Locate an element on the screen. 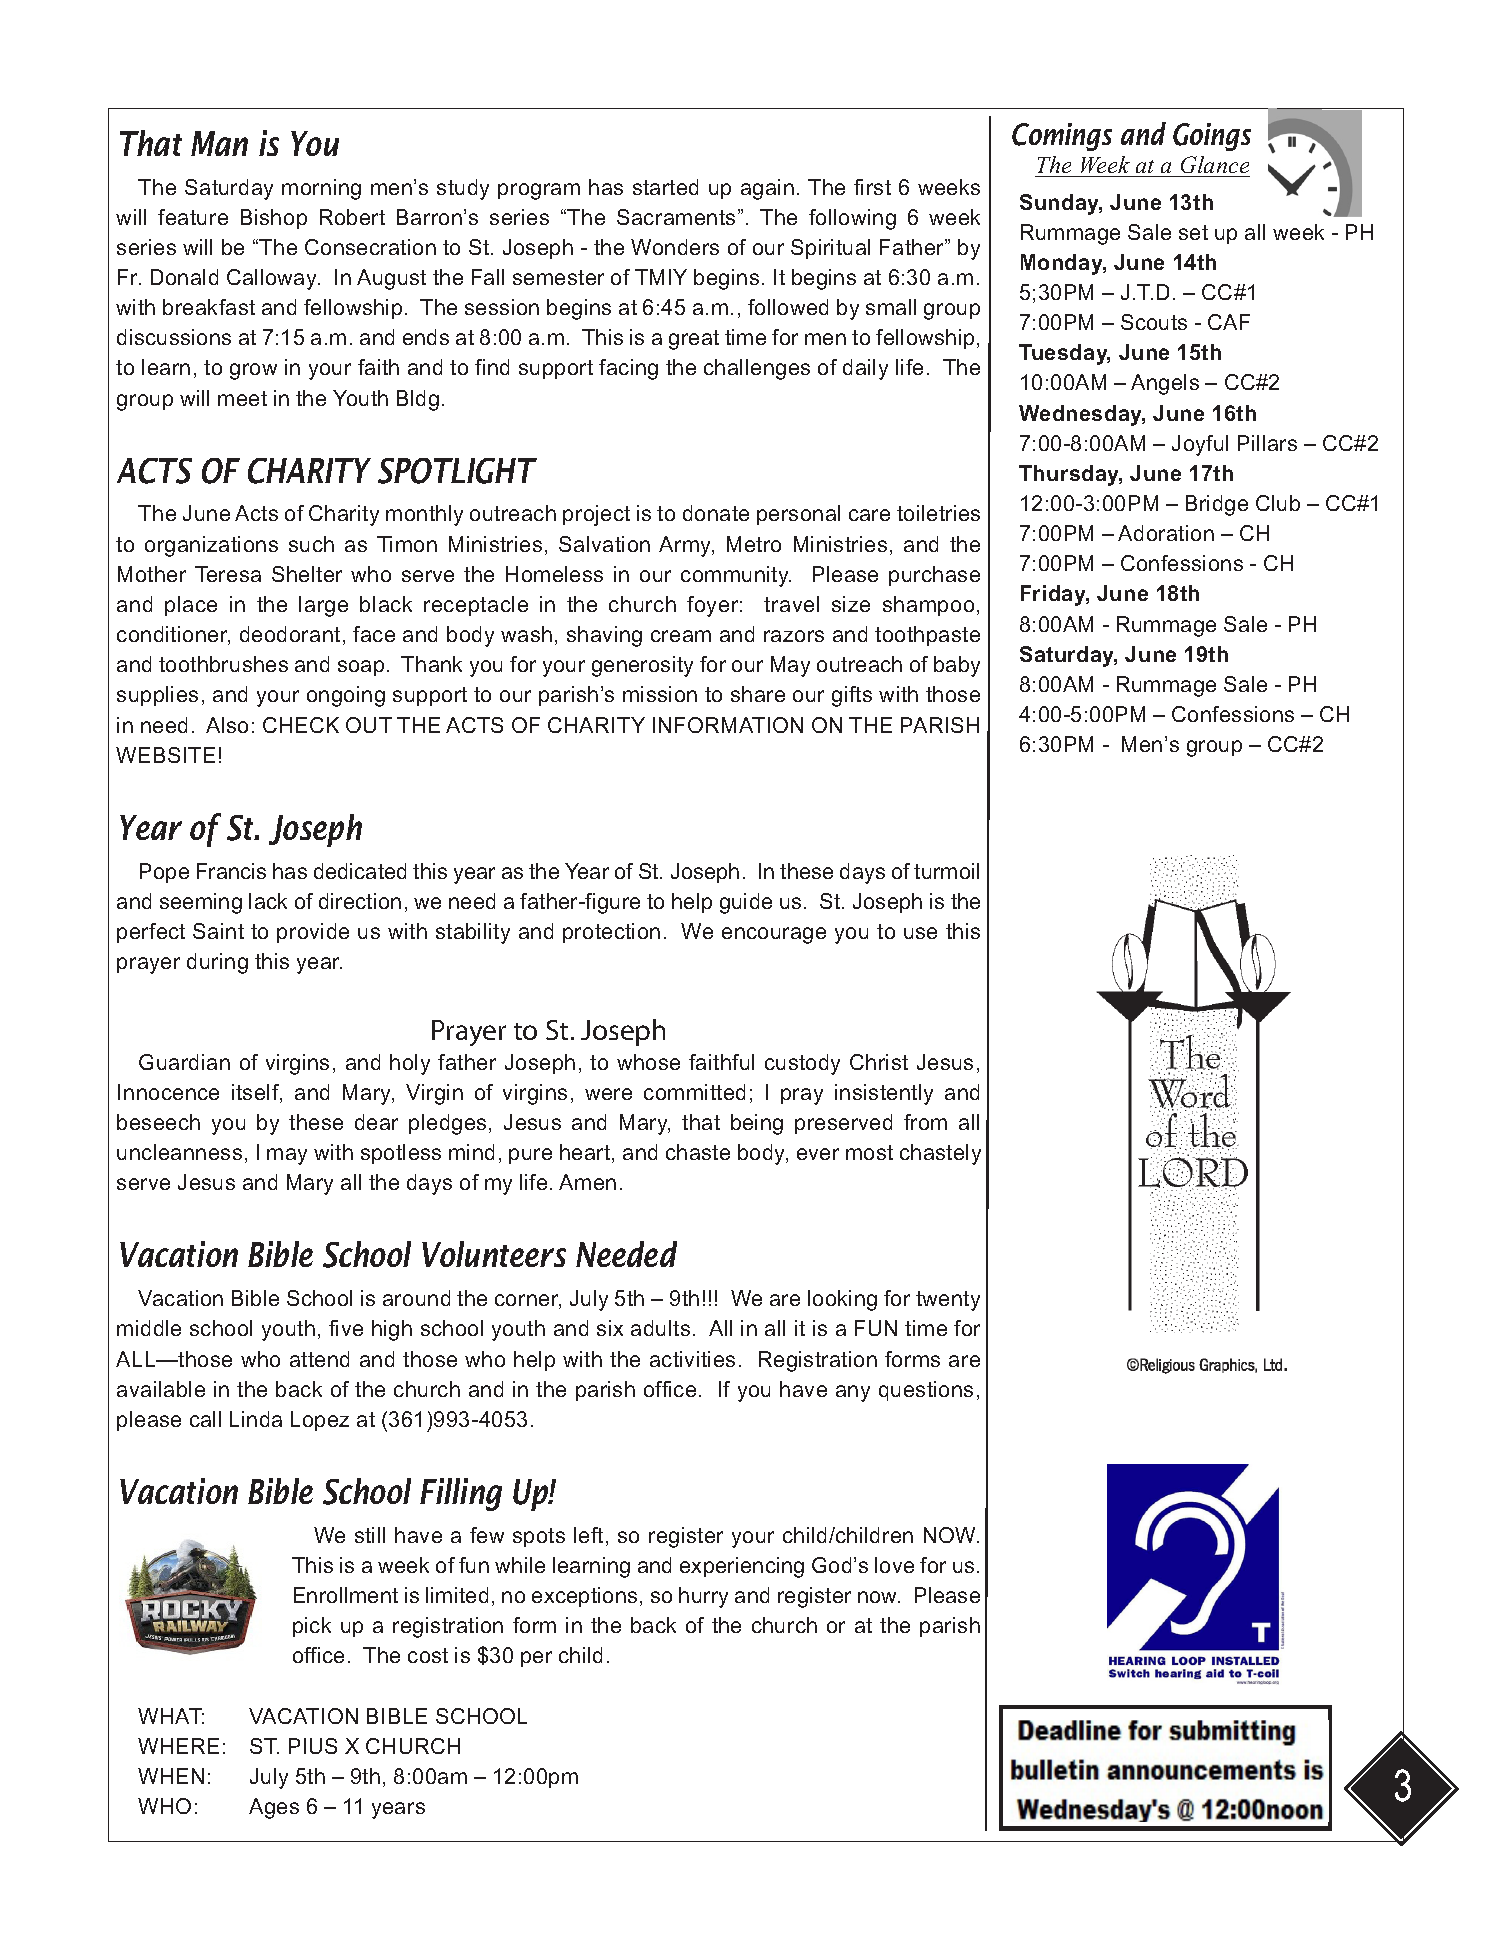 The height and width of the screenshot is (1941, 1500). morning is located at coordinates (321, 189).
